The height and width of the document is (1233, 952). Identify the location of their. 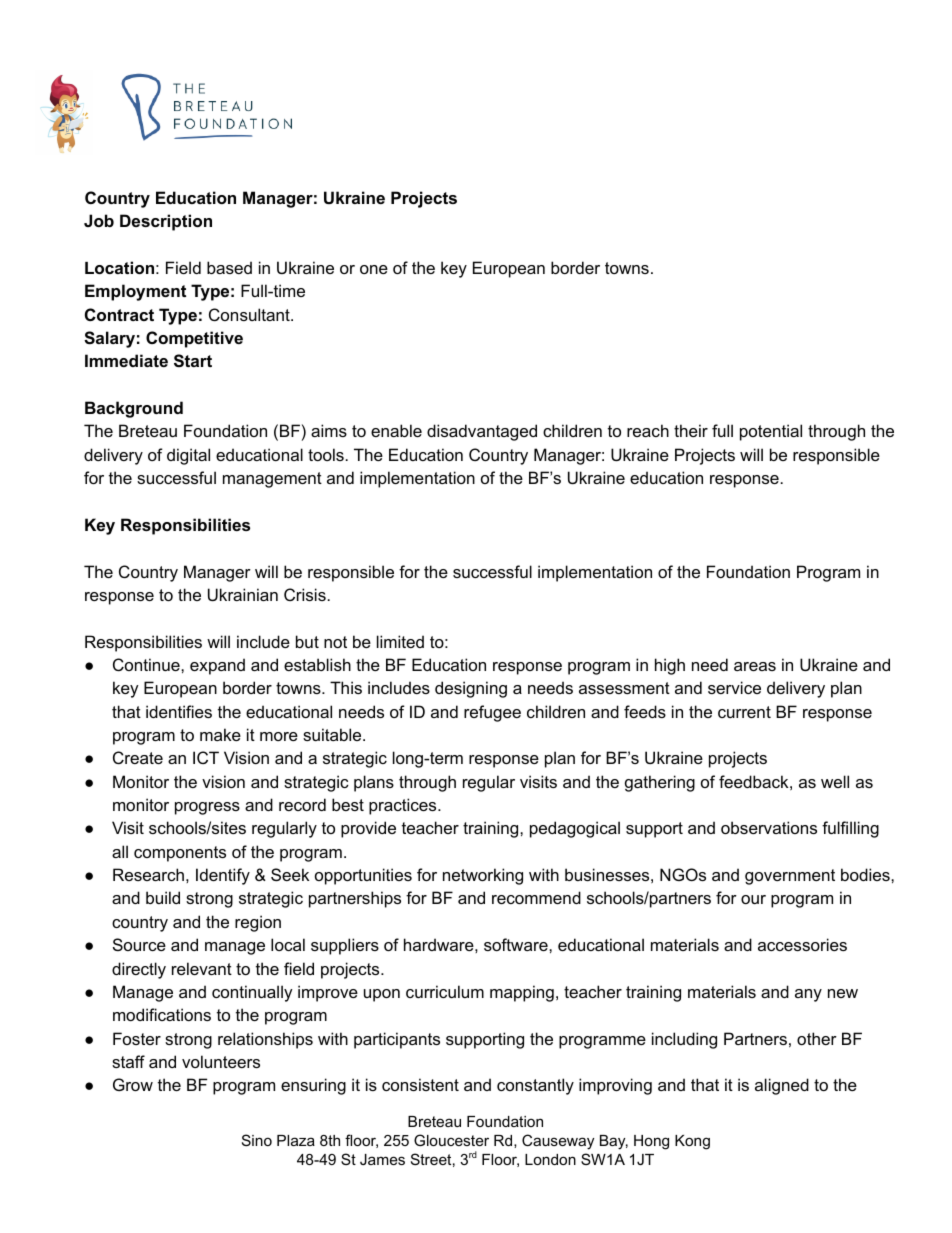
(691, 430).
